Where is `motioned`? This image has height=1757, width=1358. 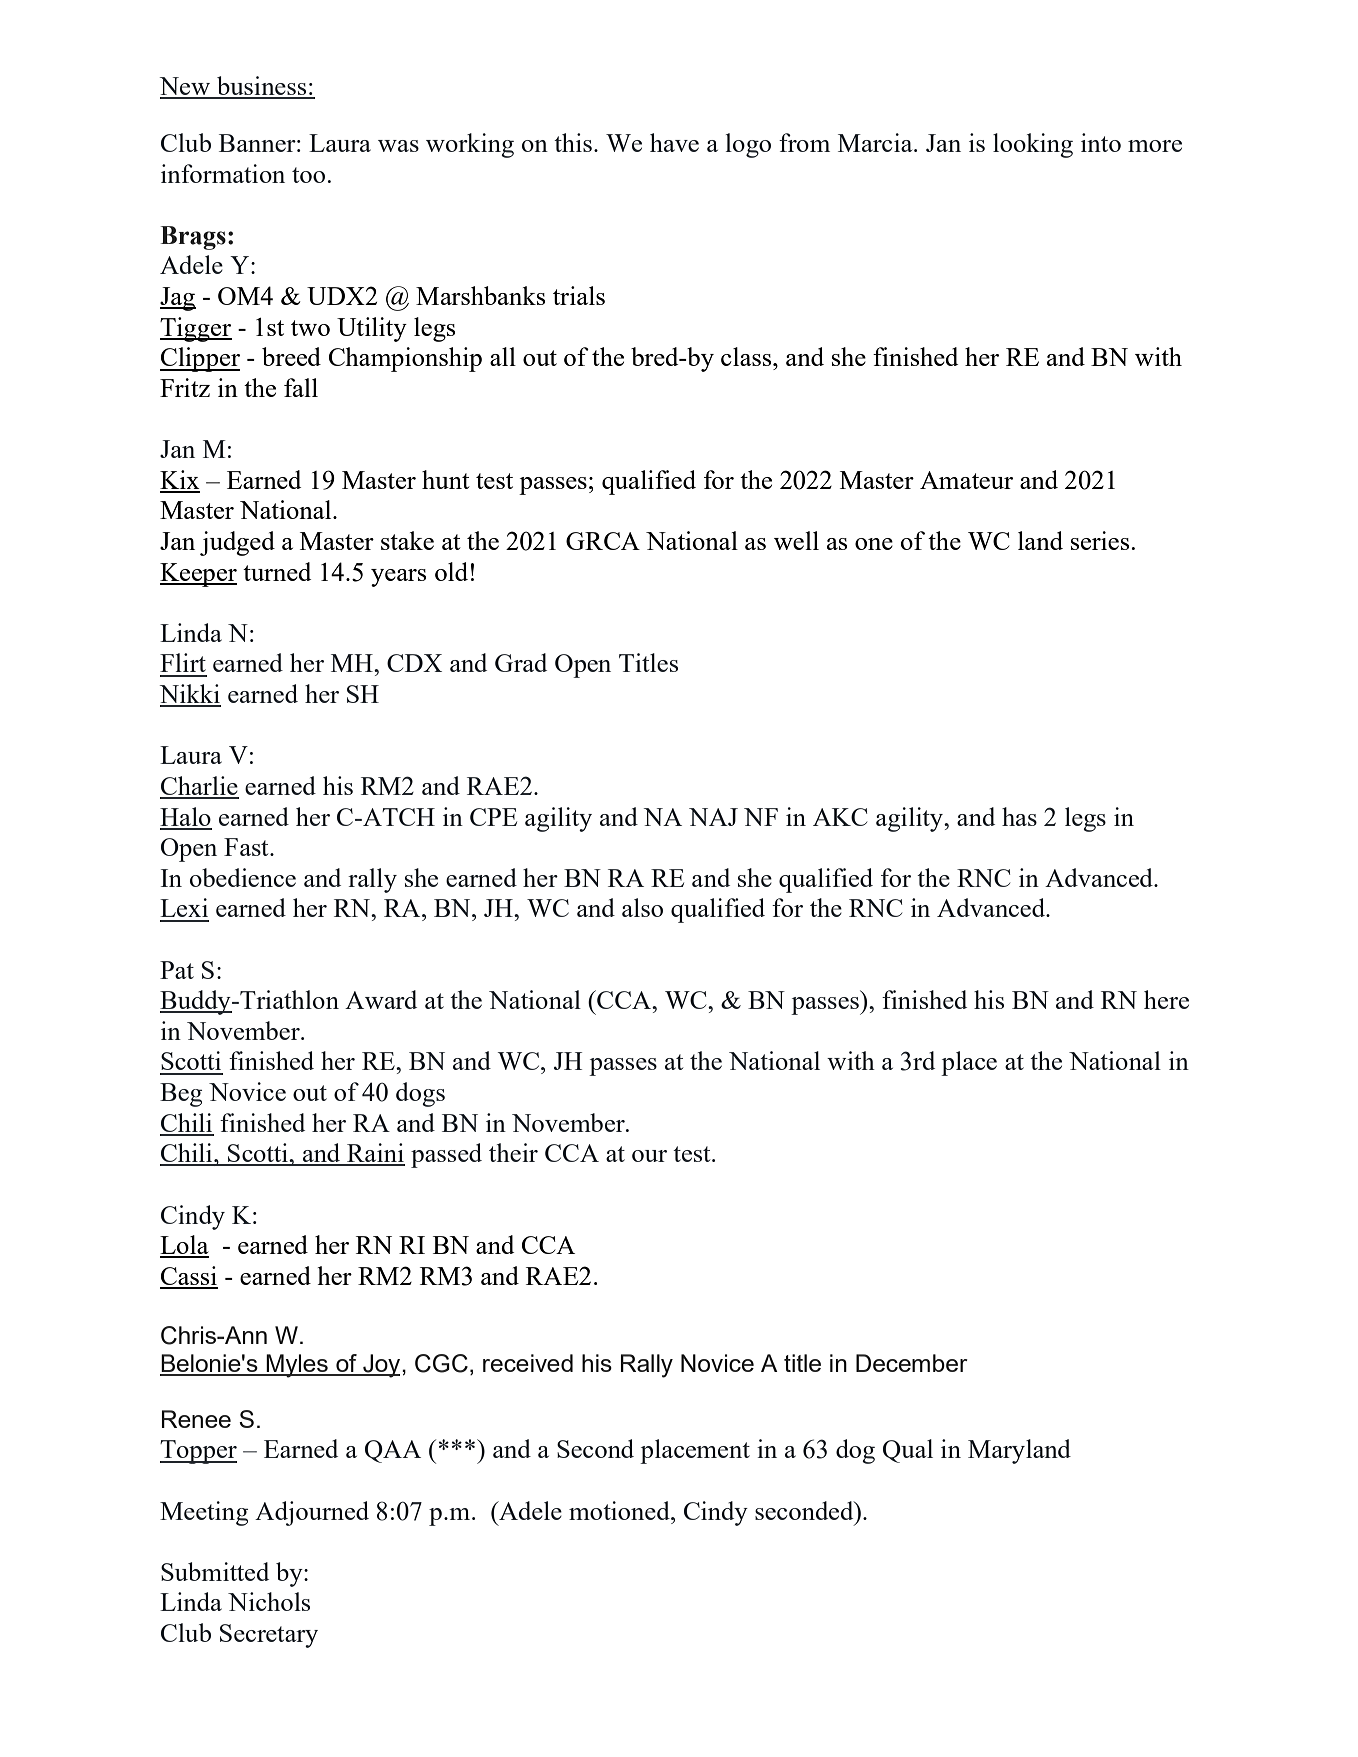
motioned is located at coordinates (620, 1510).
